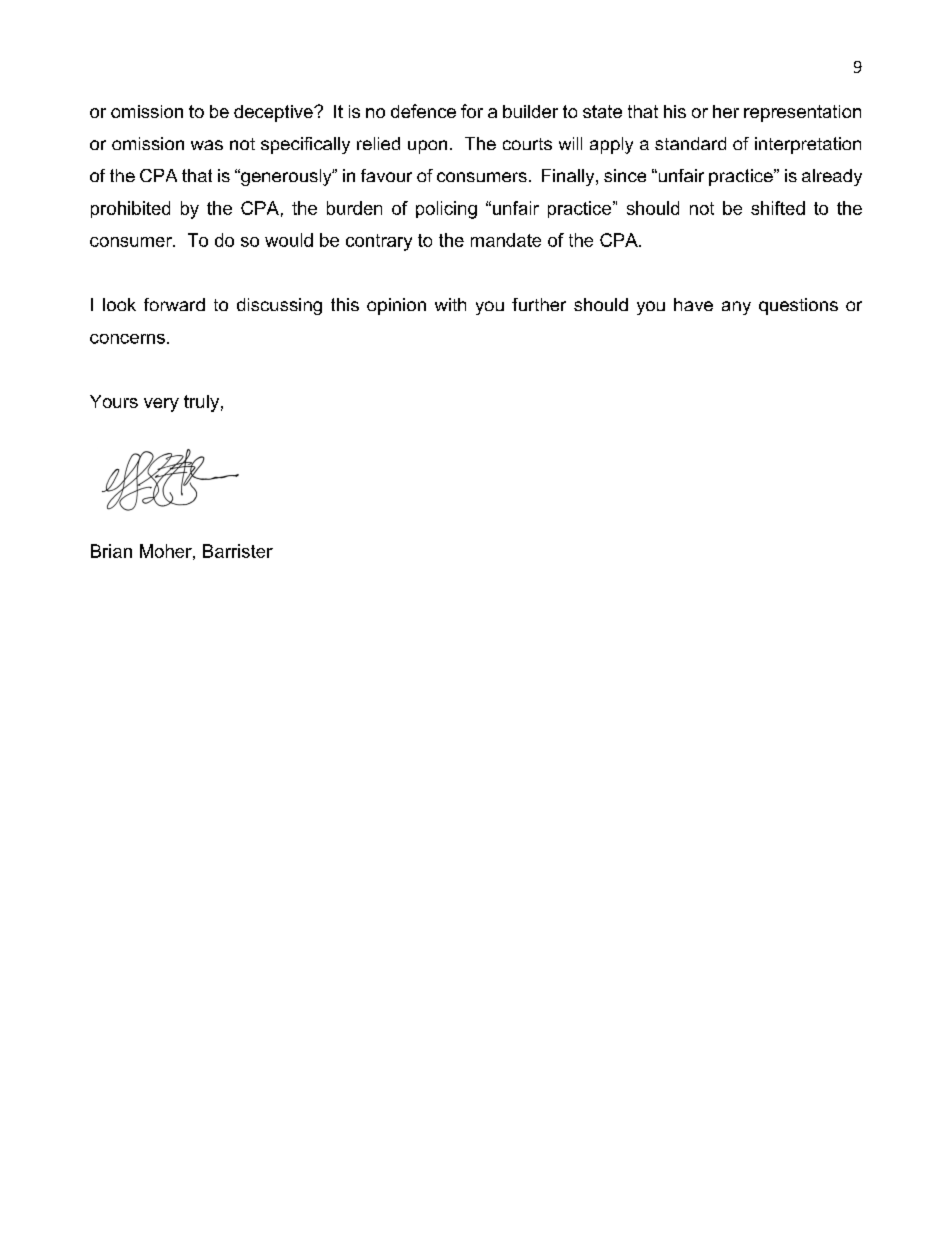 Image resolution: width=952 pixels, height=1233 pixels. Describe the element at coordinates (736, 308) in the screenshot. I see `any` at that location.
